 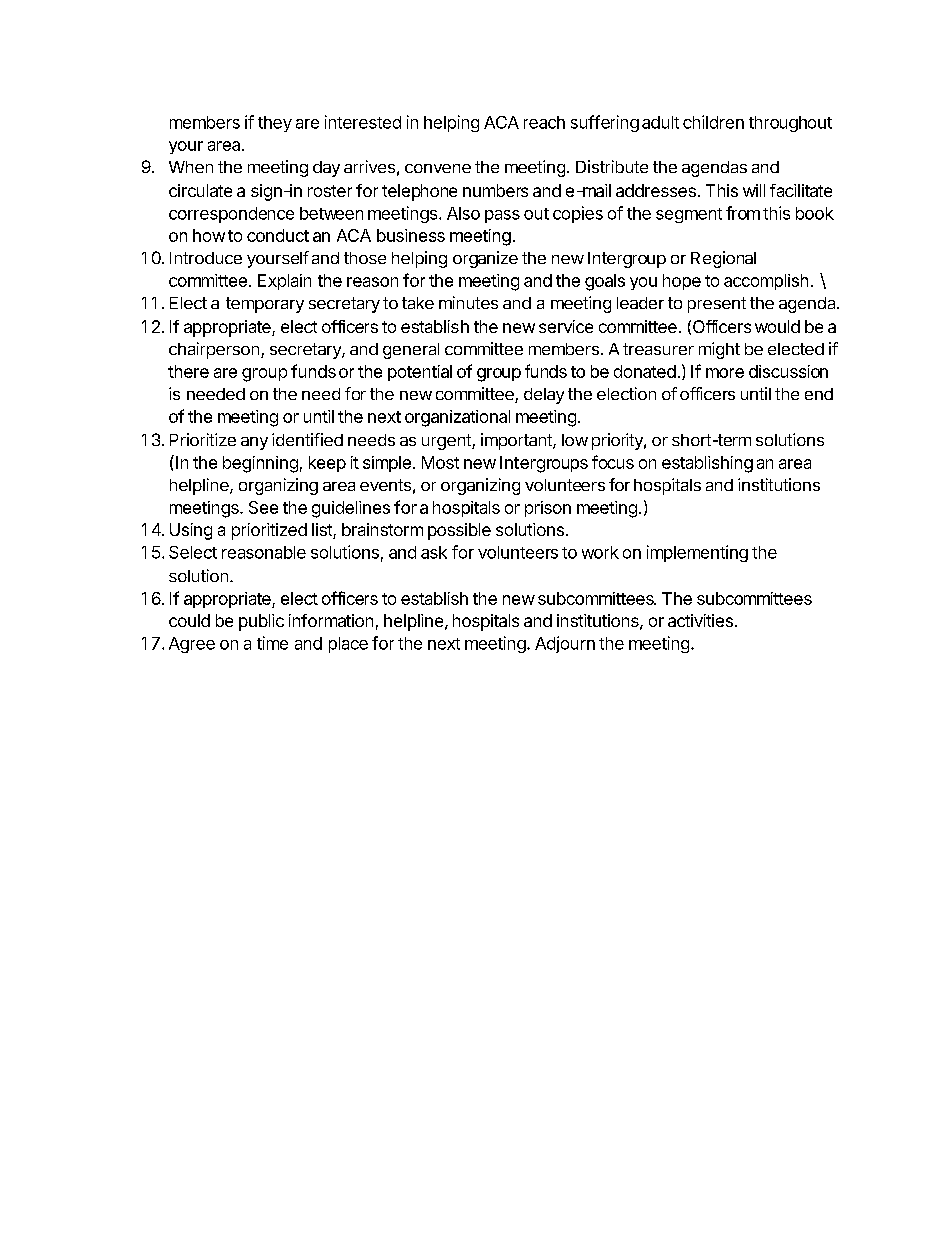 What do you see at coordinates (261, 622) in the document?
I see `public` at bounding box center [261, 622].
